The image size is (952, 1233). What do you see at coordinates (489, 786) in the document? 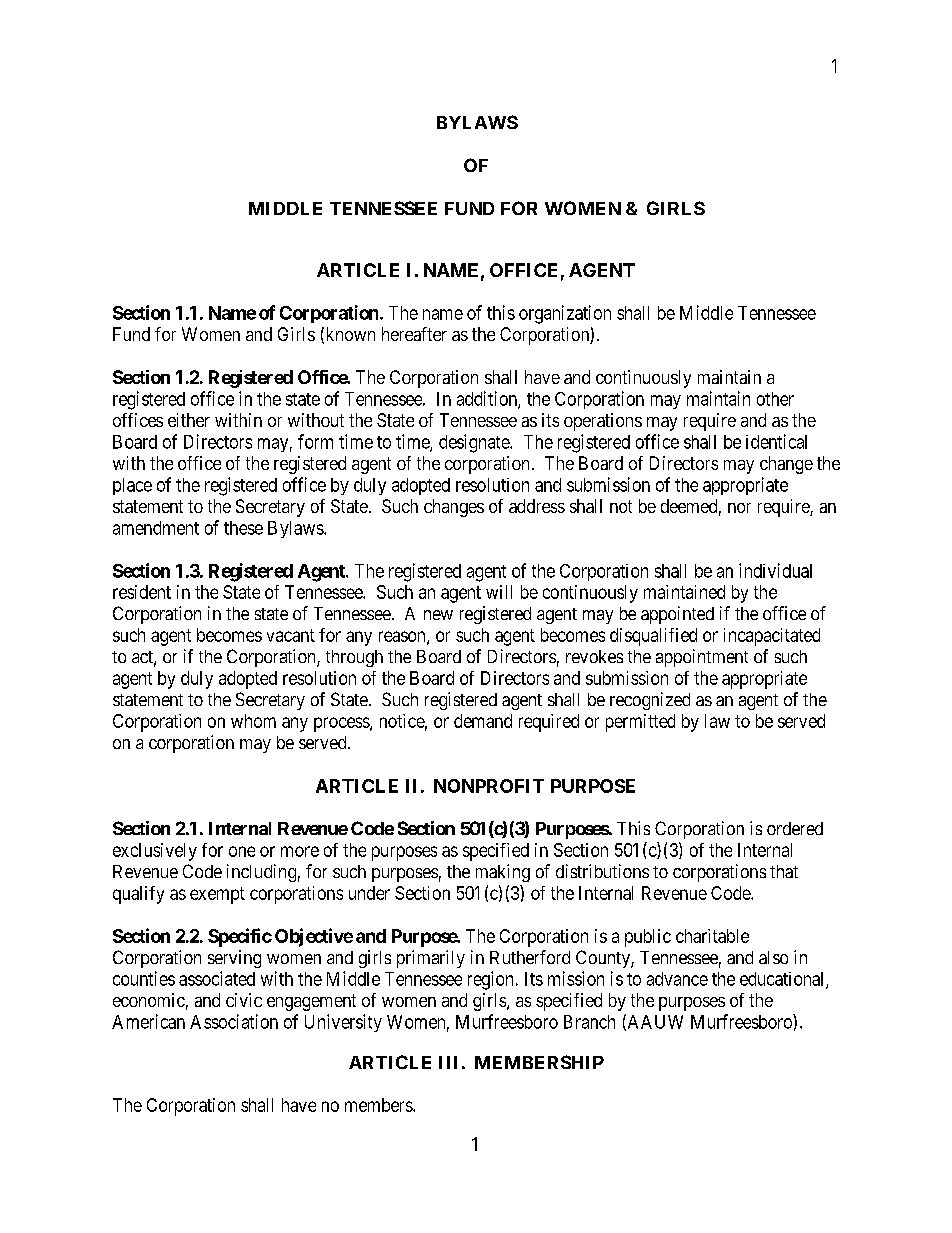
I see `NONPROFIT` at bounding box center [489, 786].
